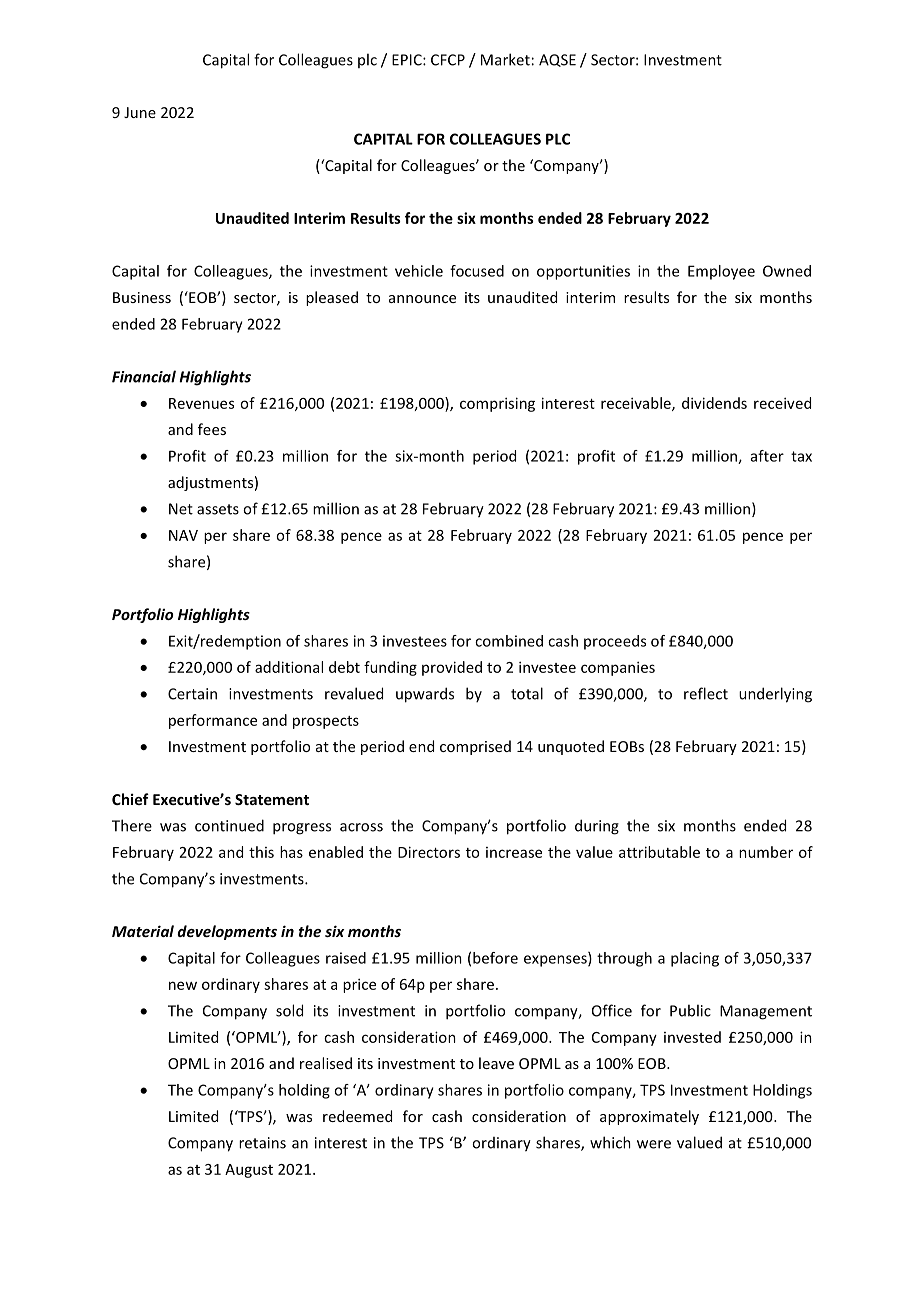 The height and width of the screenshot is (1308, 924). Describe the element at coordinates (496, 1063) in the screenshot. I see `leave` at that location.
